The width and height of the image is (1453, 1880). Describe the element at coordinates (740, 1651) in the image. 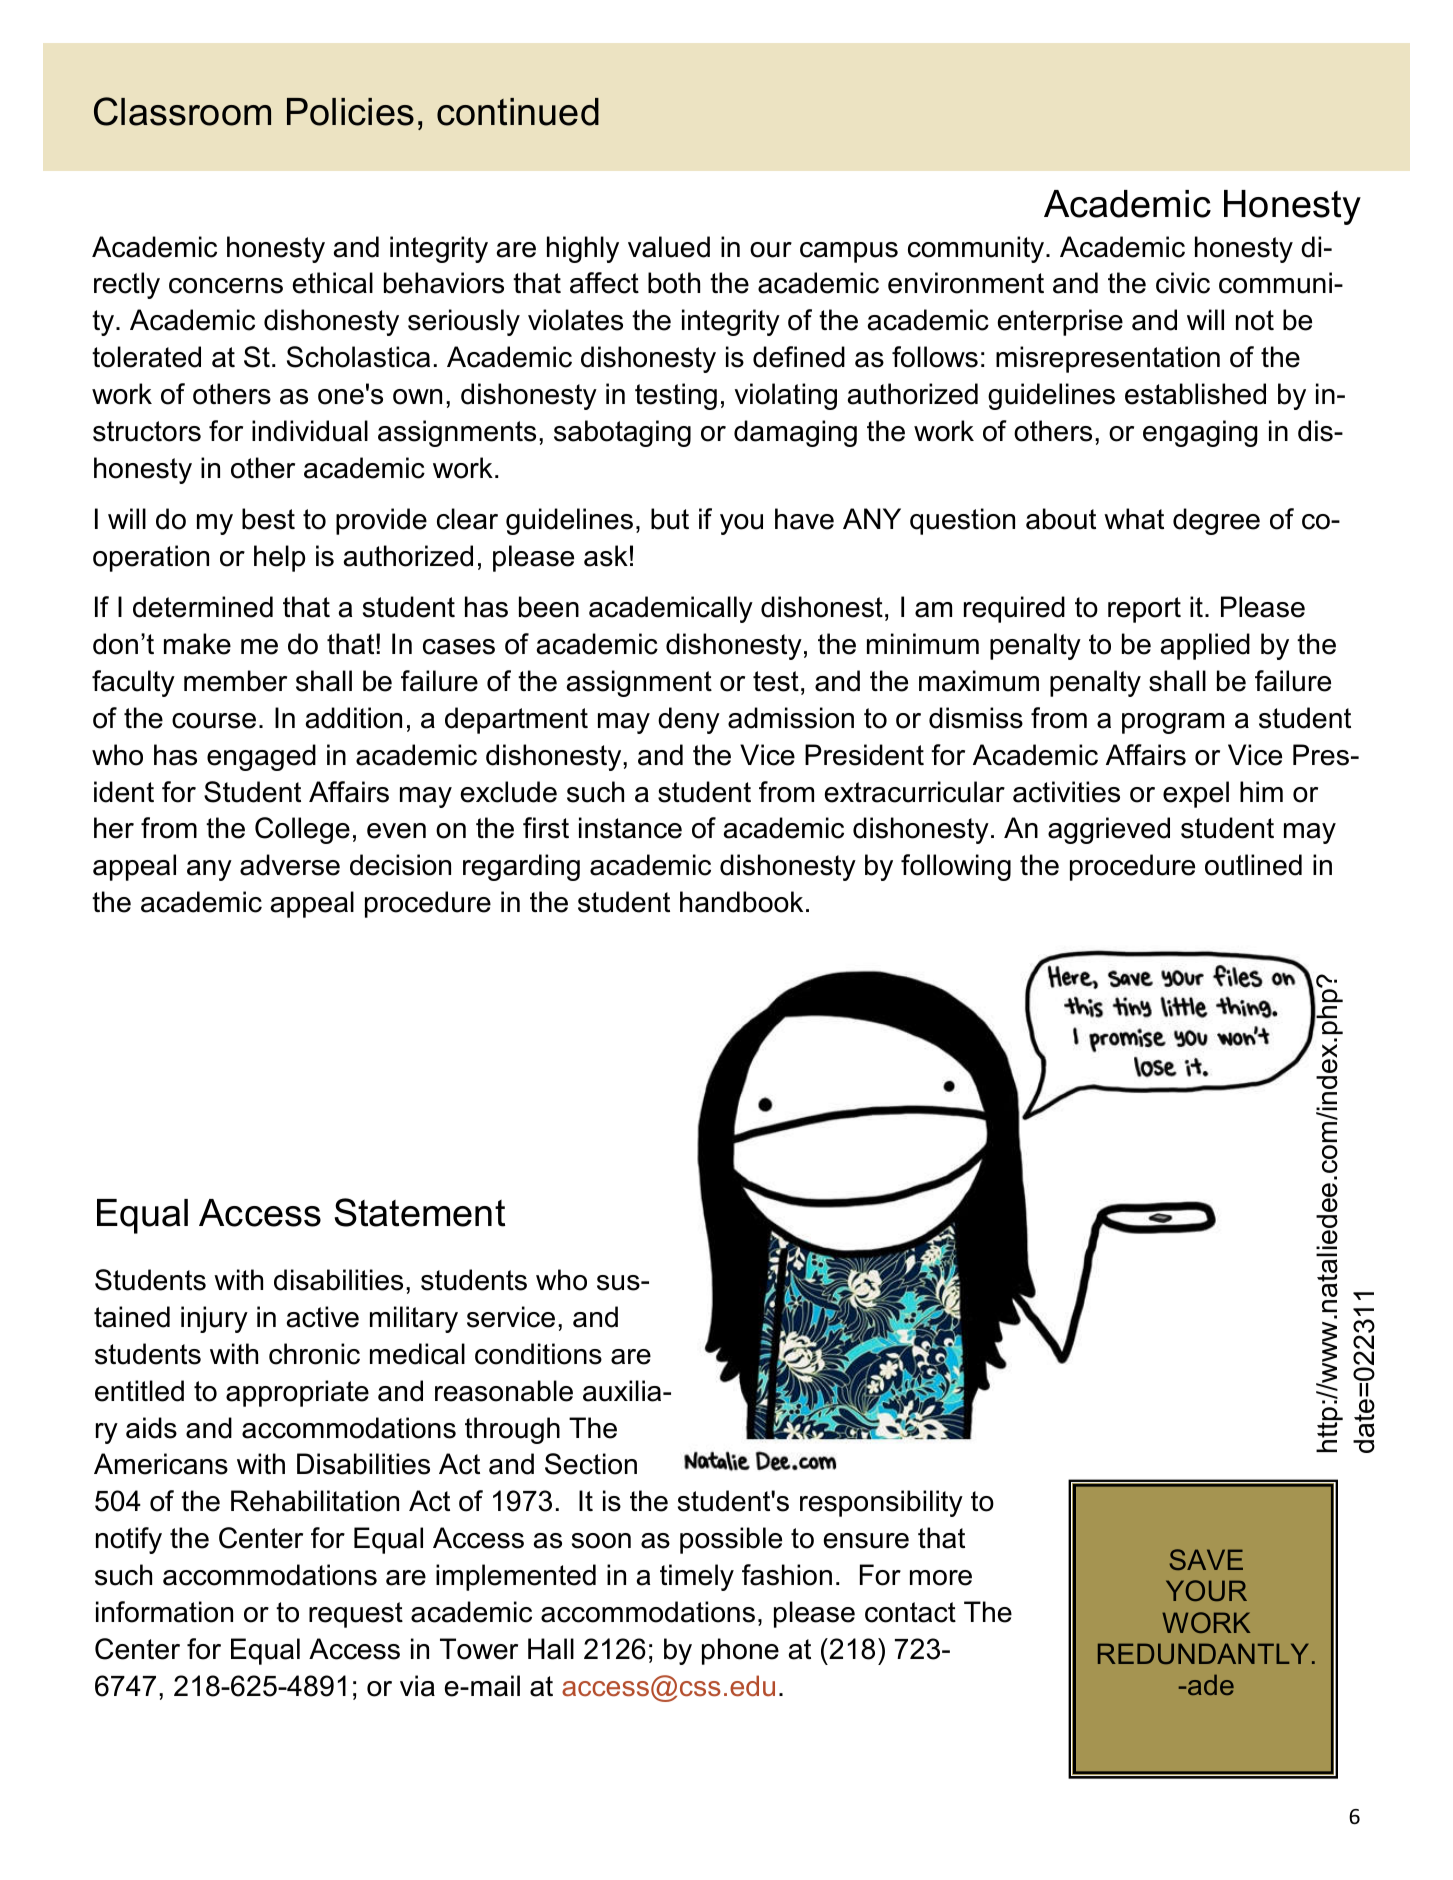

I see `phone` at that location.
